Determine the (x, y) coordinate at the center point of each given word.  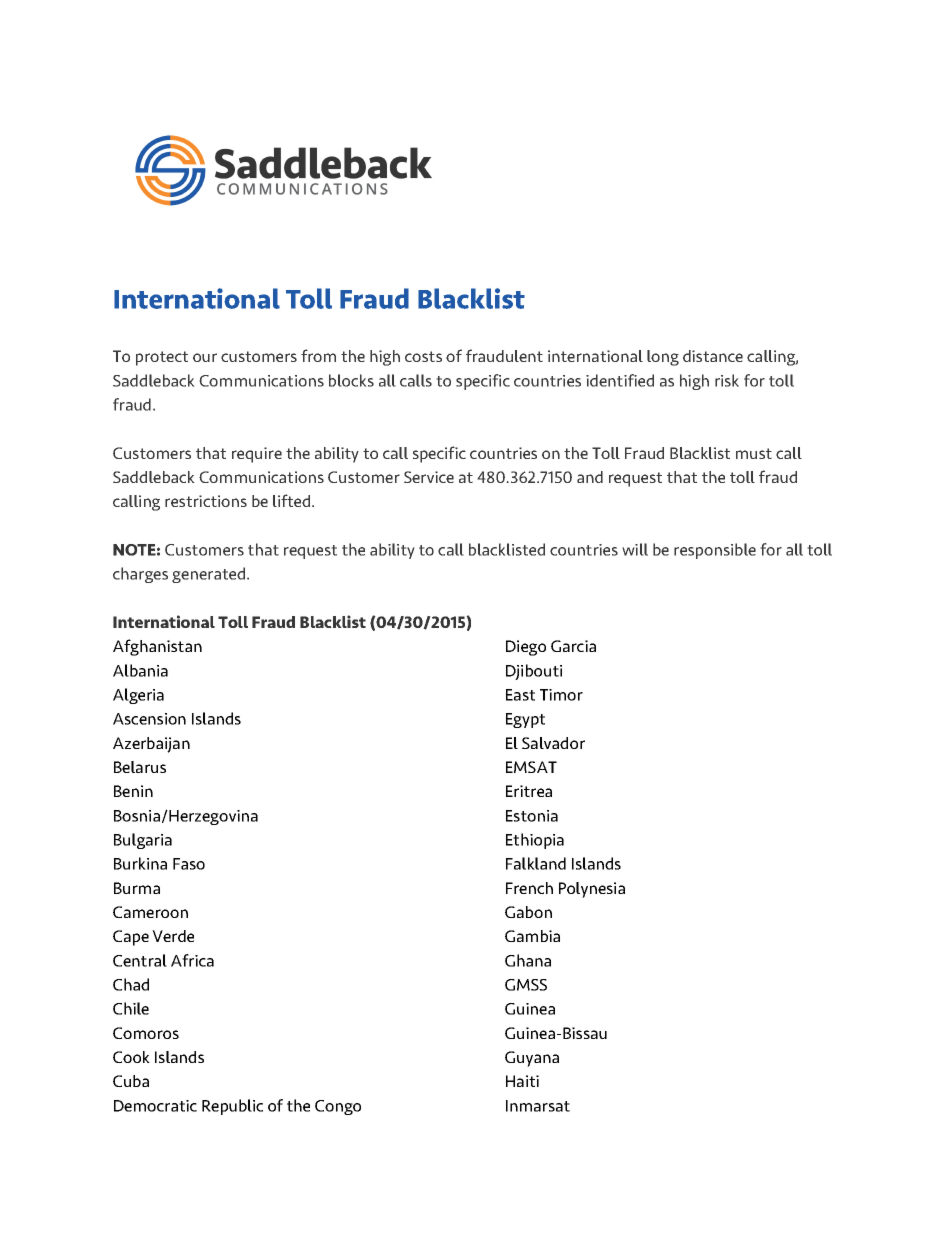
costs (423, 356)
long (663, 358)
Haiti (522, 1081)
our (205, 357)
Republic (232, 1107)
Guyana (532, 1059)
